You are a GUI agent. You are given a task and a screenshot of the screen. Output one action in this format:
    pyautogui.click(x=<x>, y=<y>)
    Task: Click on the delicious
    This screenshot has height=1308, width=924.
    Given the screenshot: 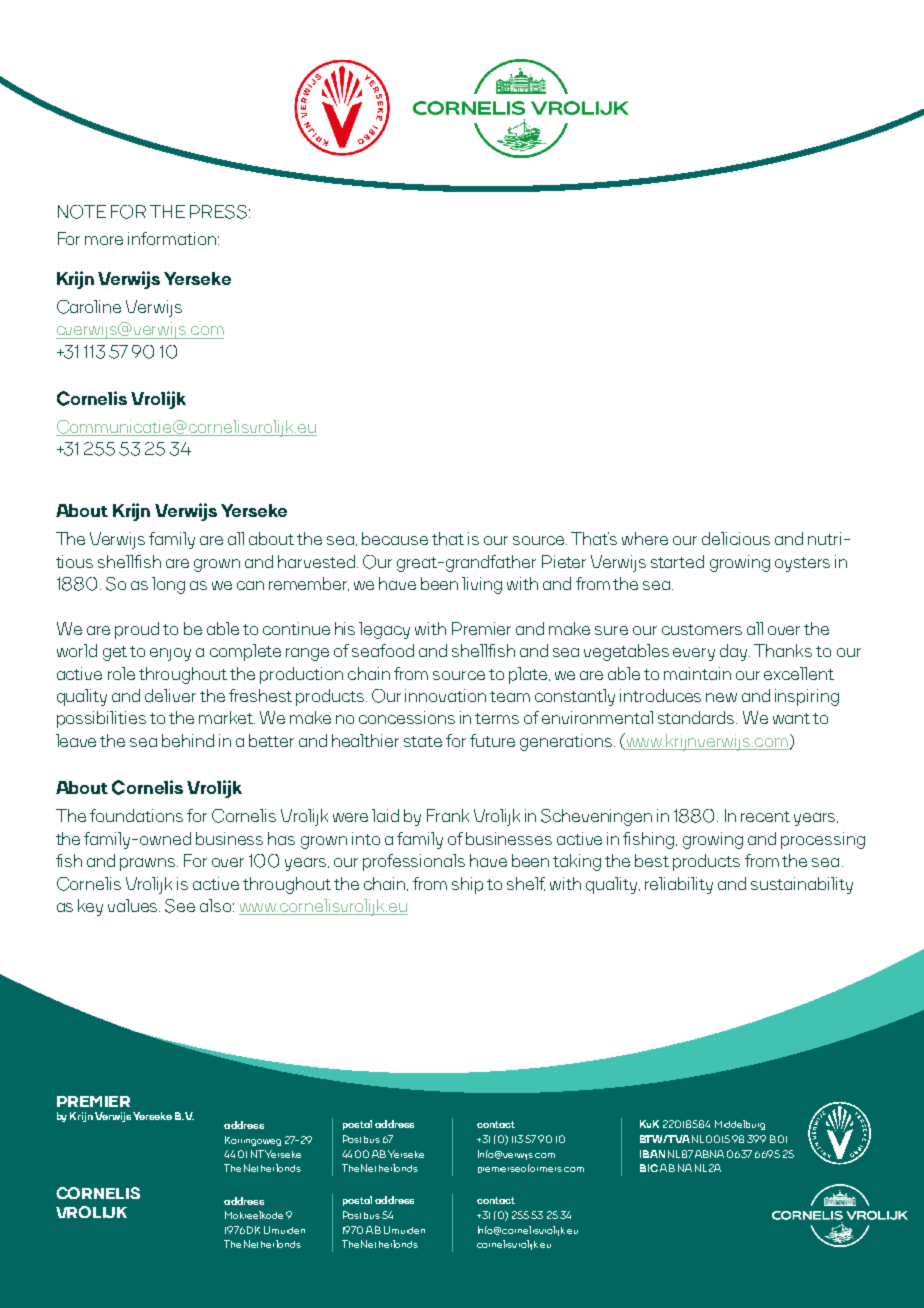 What is the action you would take?
    pyautogui.click(x=736, y=538)
